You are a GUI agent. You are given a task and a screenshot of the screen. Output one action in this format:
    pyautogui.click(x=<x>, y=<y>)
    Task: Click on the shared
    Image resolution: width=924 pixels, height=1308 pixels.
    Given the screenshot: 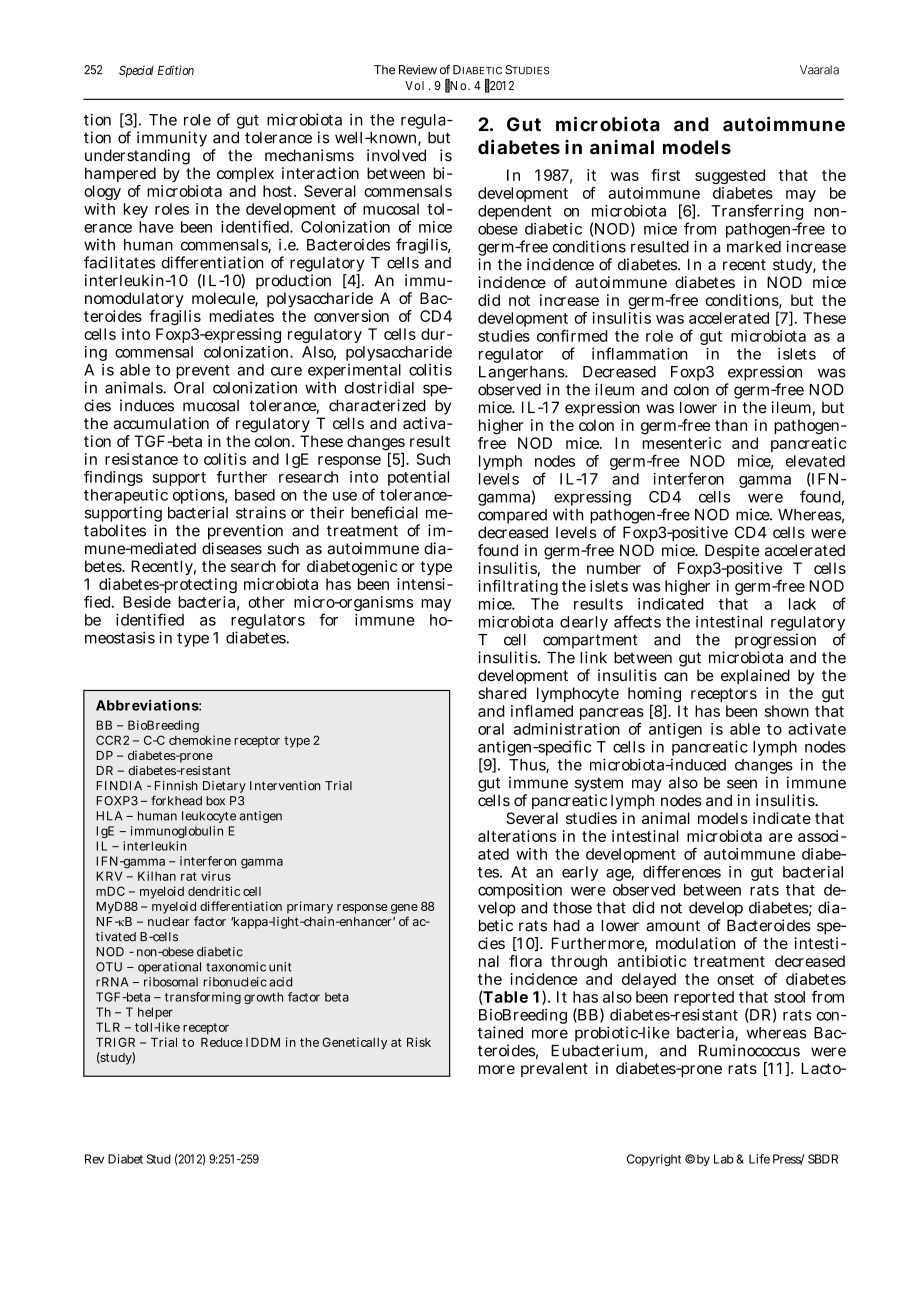 What is the action you would take?
    pyautogui.click(x=502, y=693)
